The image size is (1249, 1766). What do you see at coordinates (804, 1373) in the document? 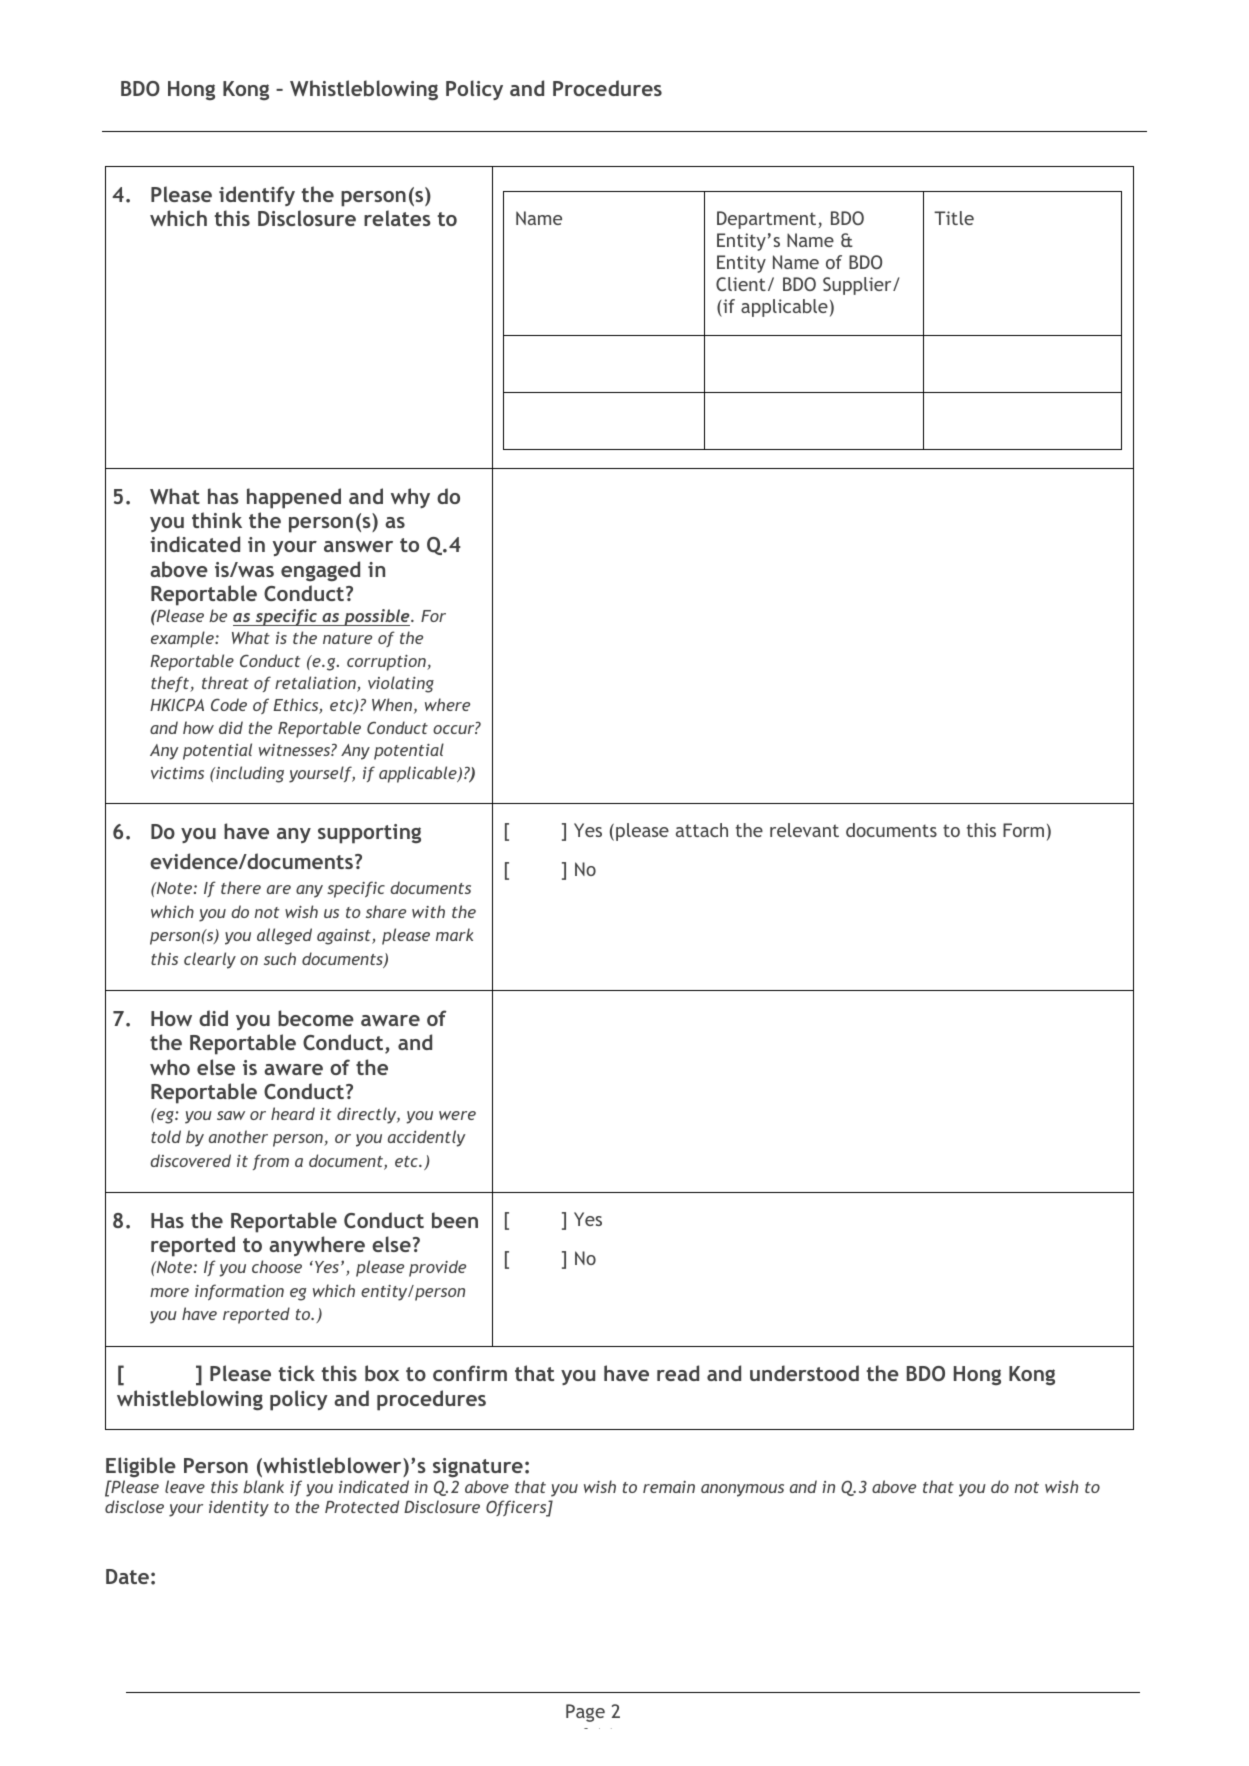
I see `understood` at bounding box center [804, 1373].
